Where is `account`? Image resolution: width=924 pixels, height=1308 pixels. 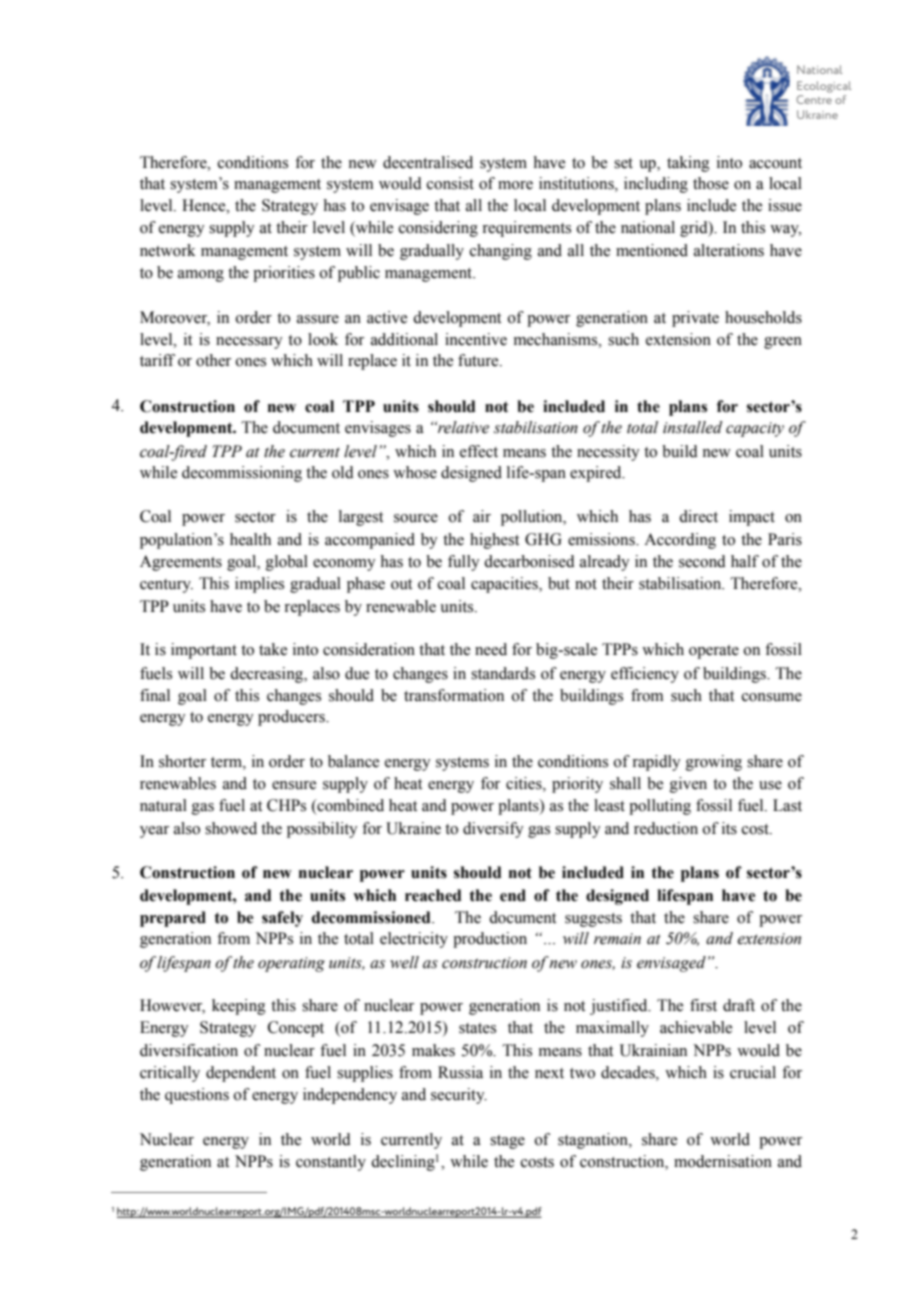
account is located at coordinates (775, 163).
